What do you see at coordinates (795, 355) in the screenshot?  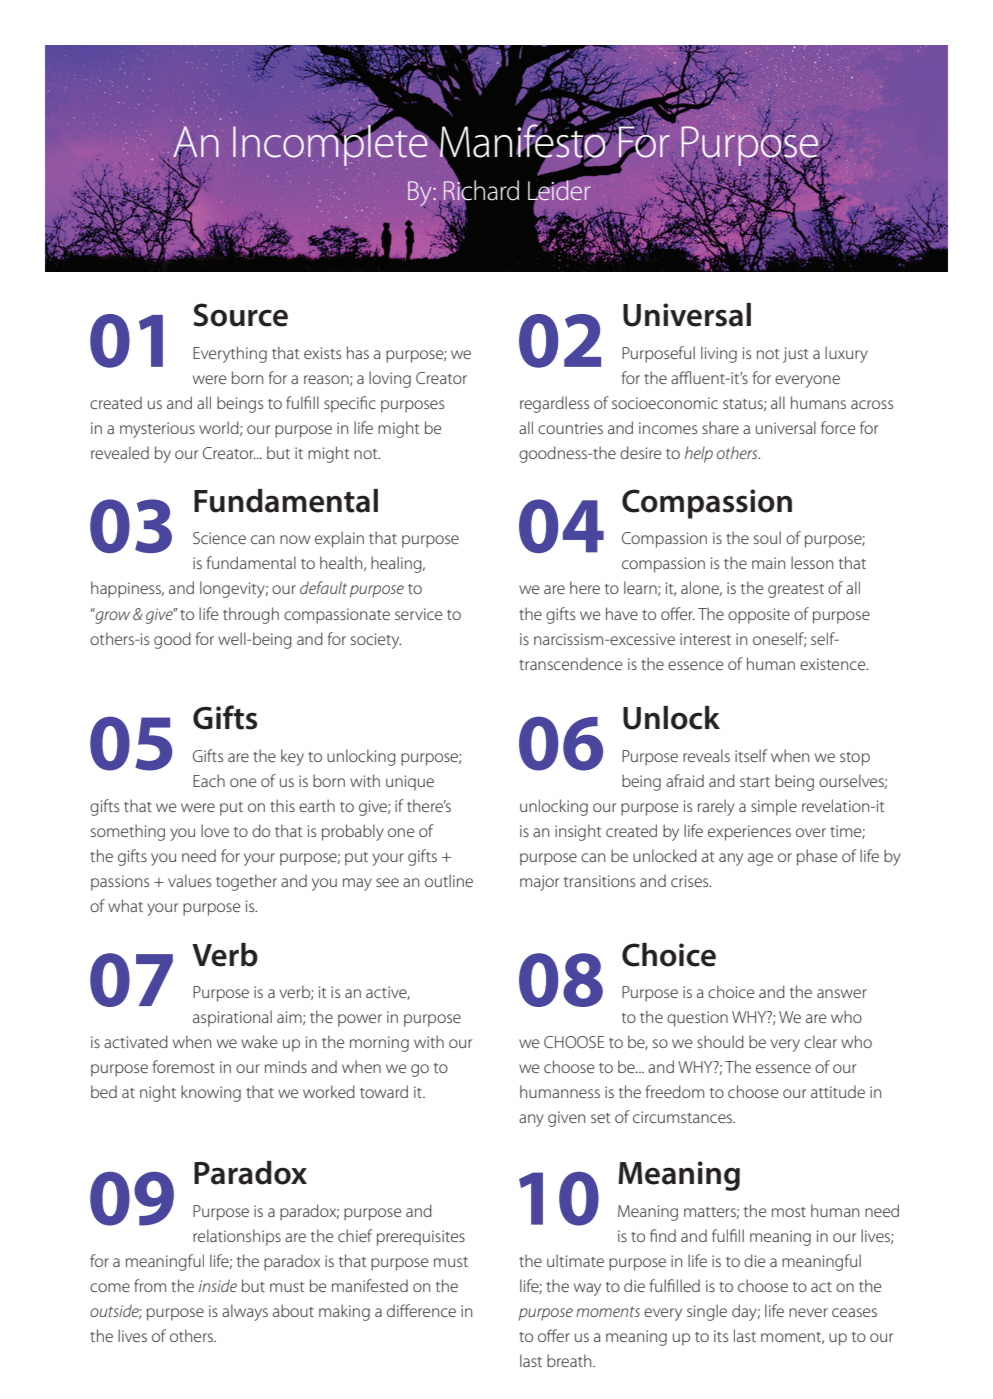 I see `just` at bounding box center [795, 355].
